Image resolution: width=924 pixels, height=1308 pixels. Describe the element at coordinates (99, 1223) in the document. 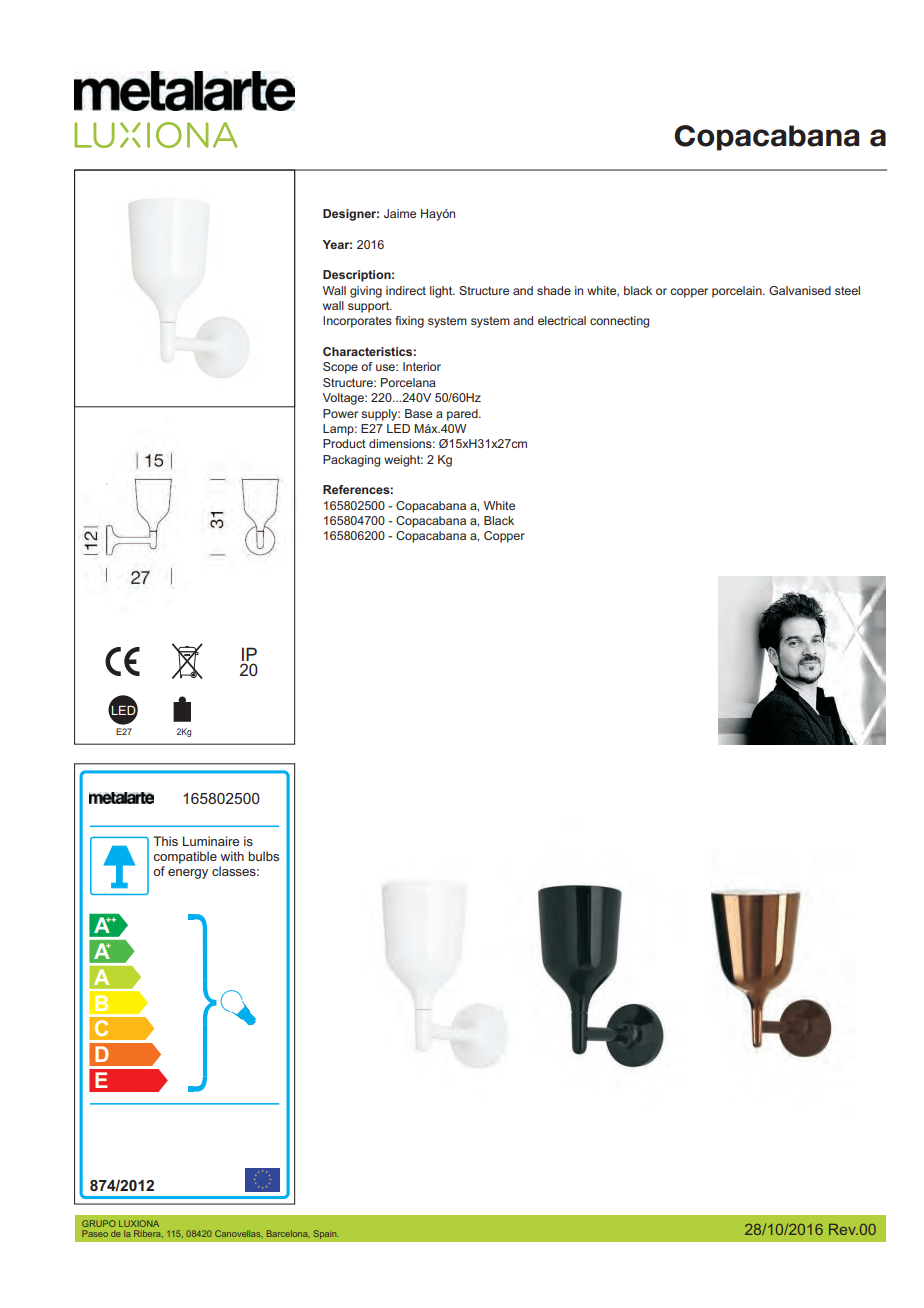

I see `GRUPO` at that location.
